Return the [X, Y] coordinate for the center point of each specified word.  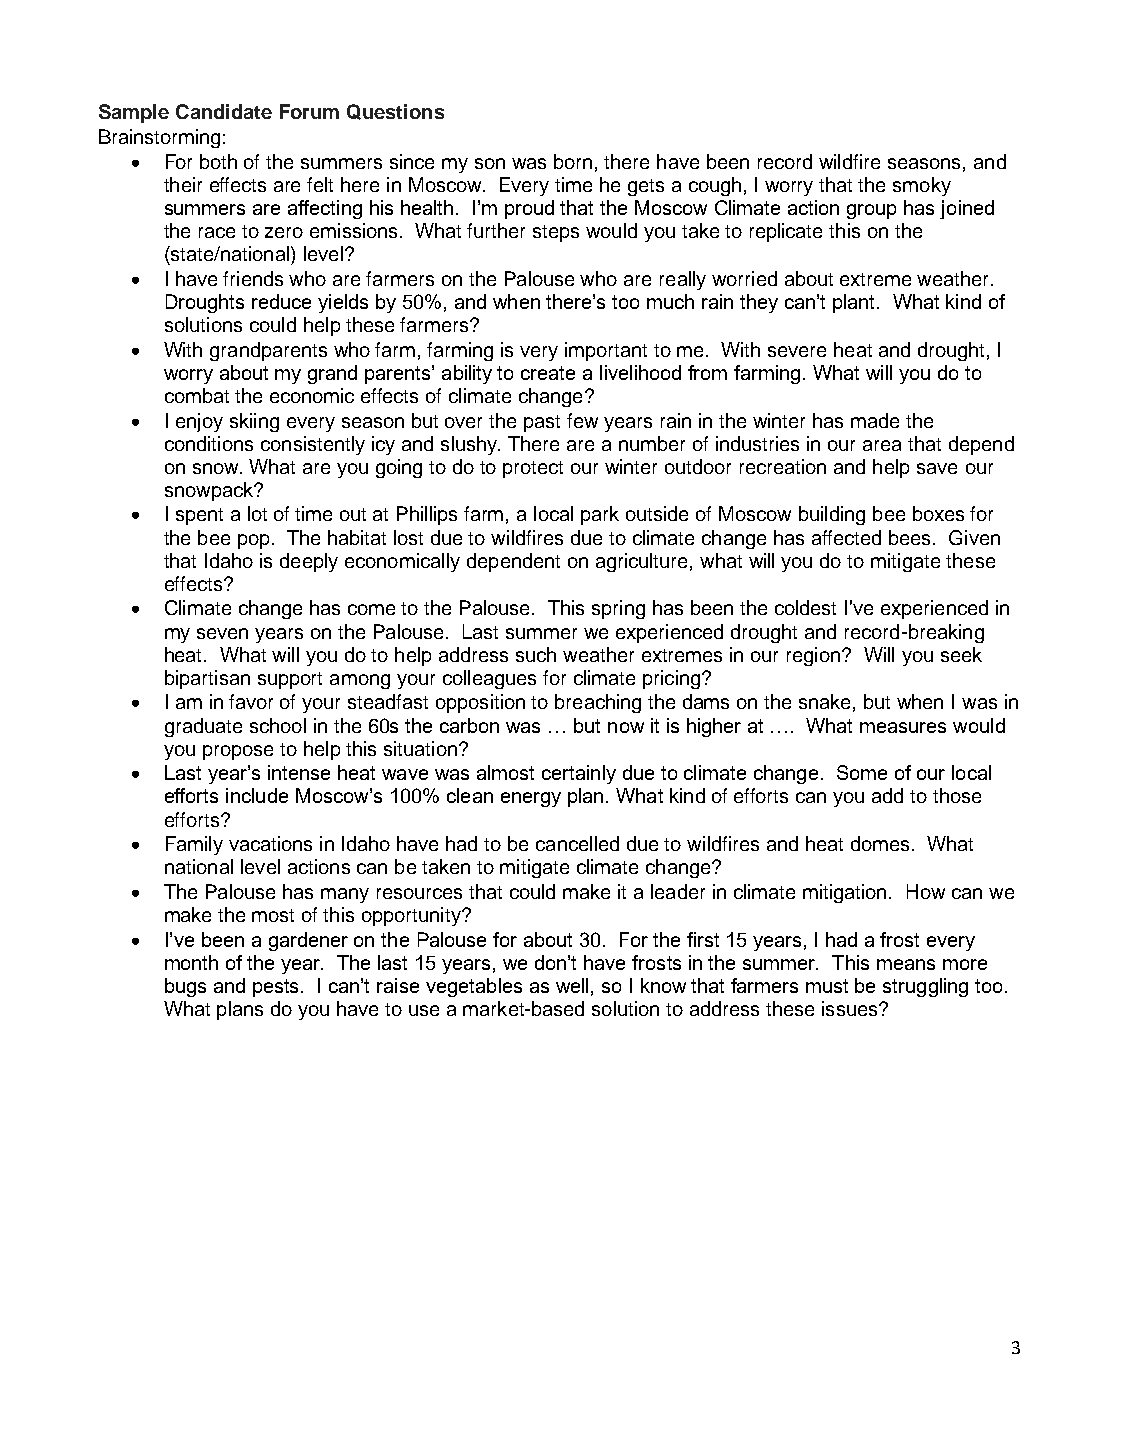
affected [846, 537]
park [600, 515]
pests [277, 988]
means [906, 964]
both [218, 161]
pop [253, 541]
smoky [922, 186]
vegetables [474, 987]
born [573, 161]
